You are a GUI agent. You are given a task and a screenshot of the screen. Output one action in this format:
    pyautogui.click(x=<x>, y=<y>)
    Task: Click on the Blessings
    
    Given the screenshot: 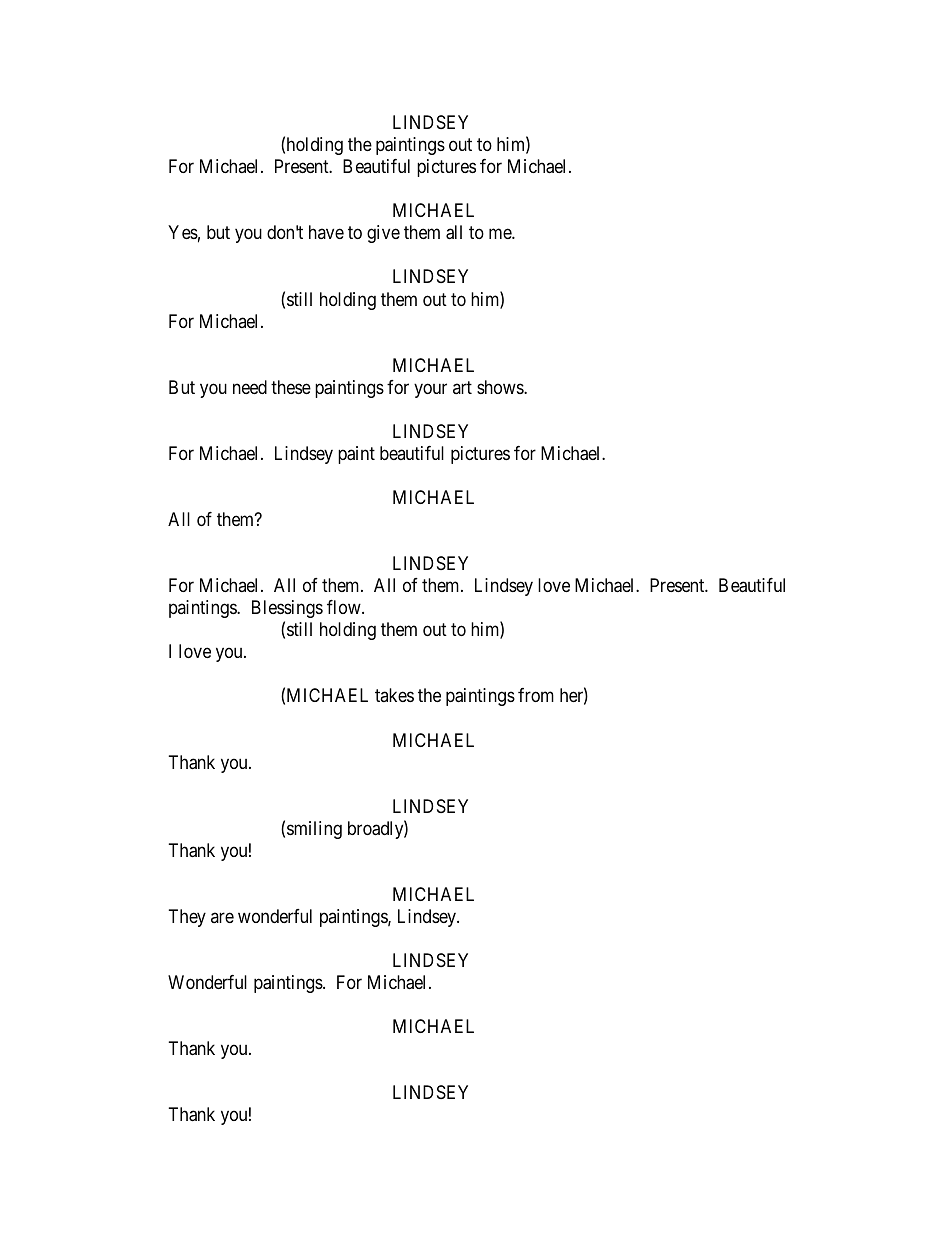 What is the action you would take?
    pyautogui.click(x=287, y=609)
